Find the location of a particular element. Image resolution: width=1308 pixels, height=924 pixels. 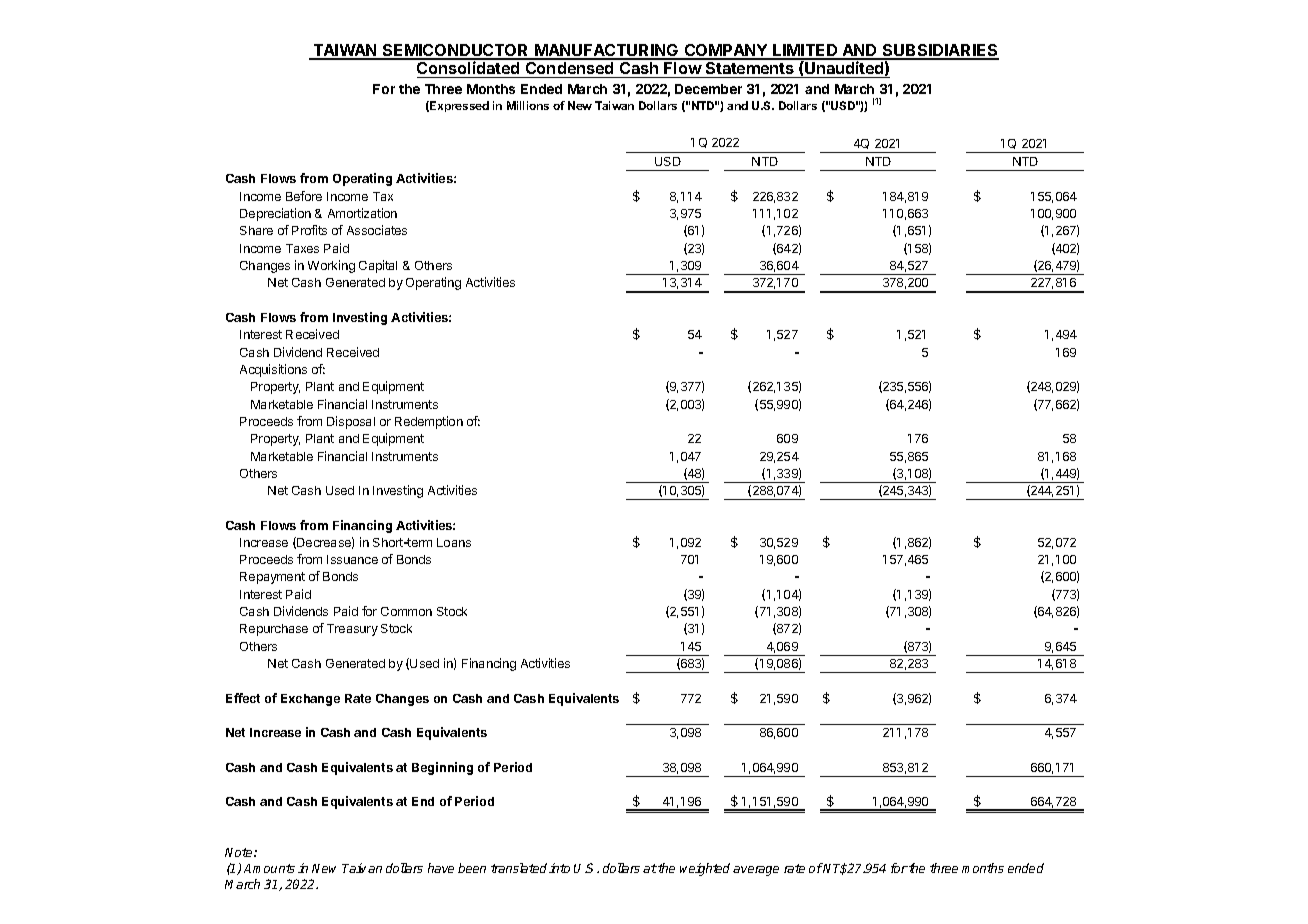

Loans is located at coordinates (454, 542).
